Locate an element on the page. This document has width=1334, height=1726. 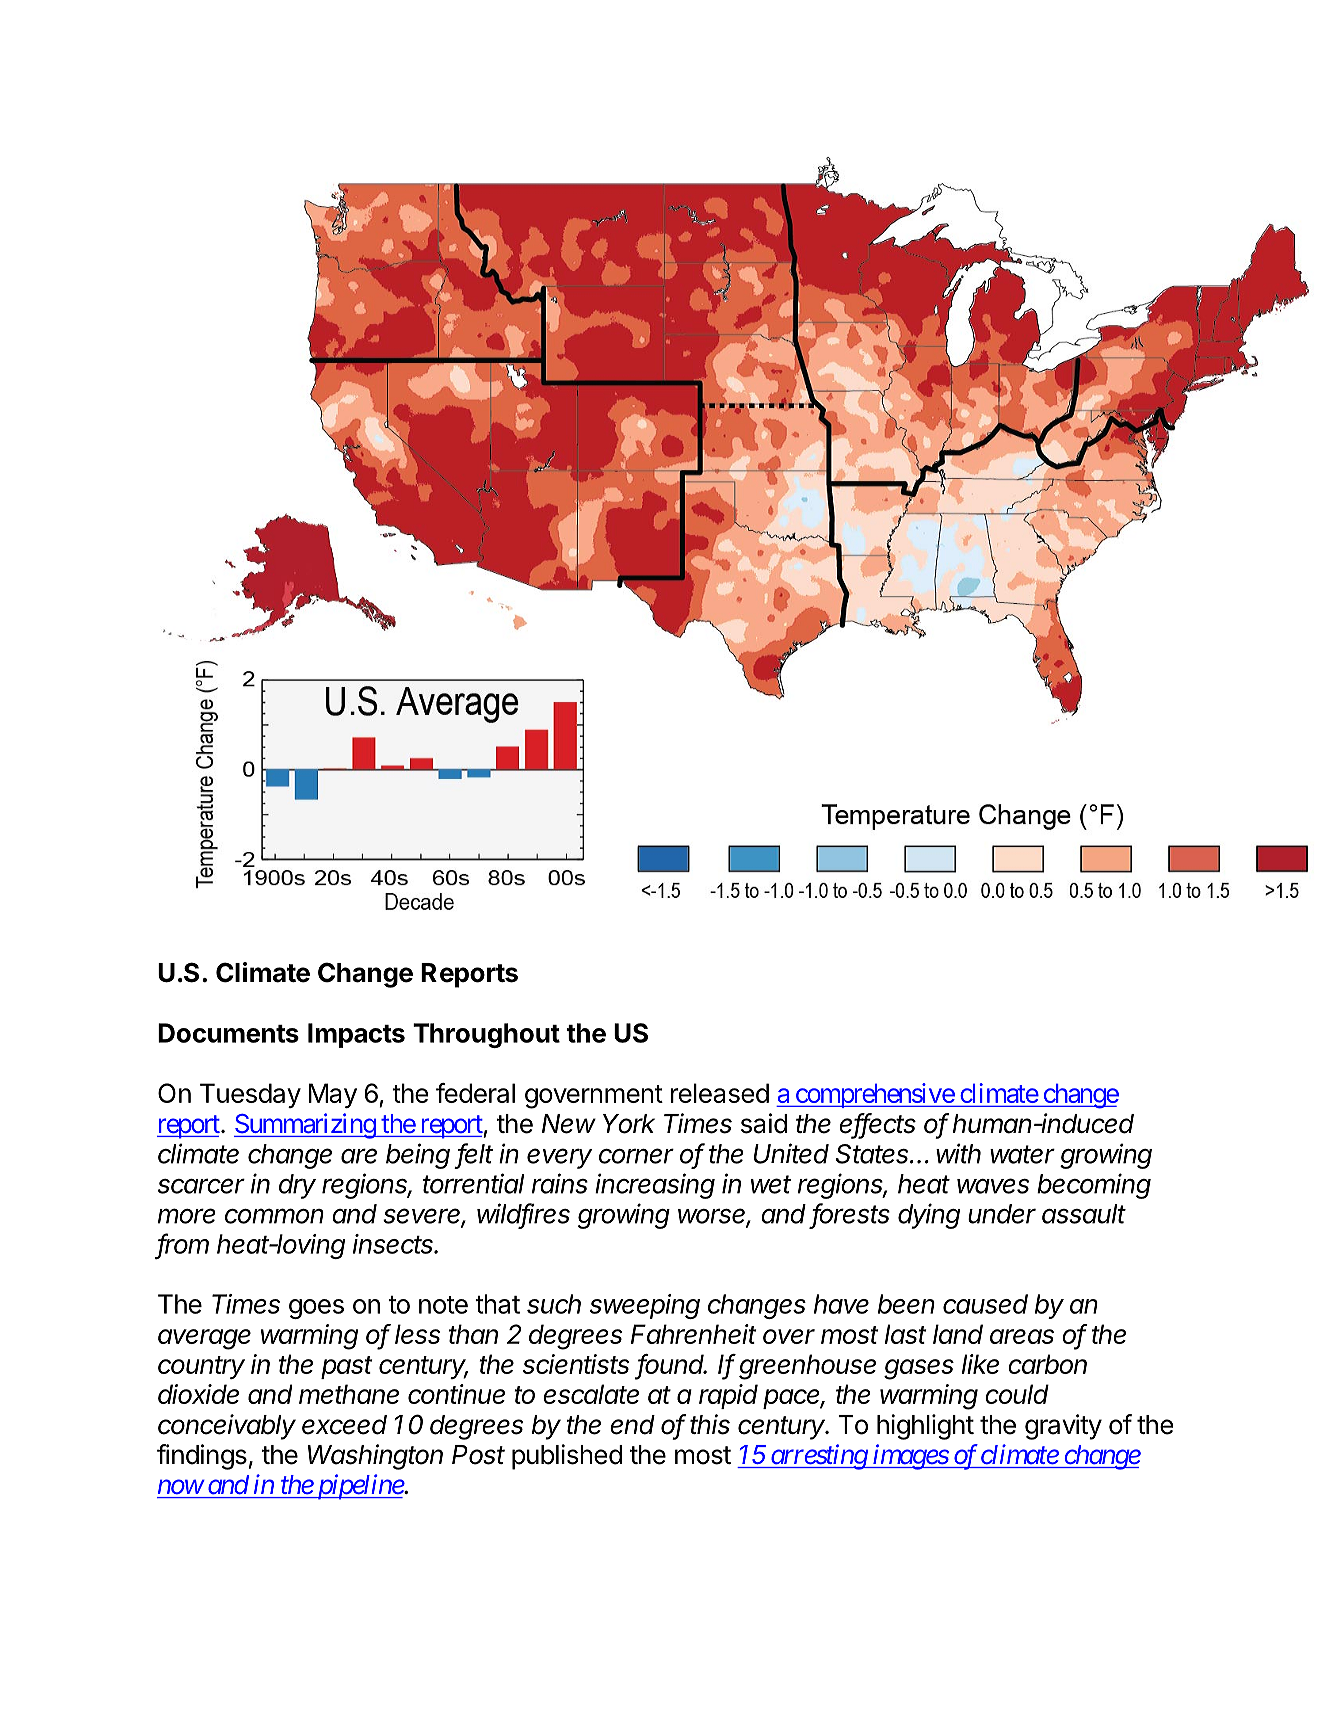
goes is located at coordinates (316, 1309).
